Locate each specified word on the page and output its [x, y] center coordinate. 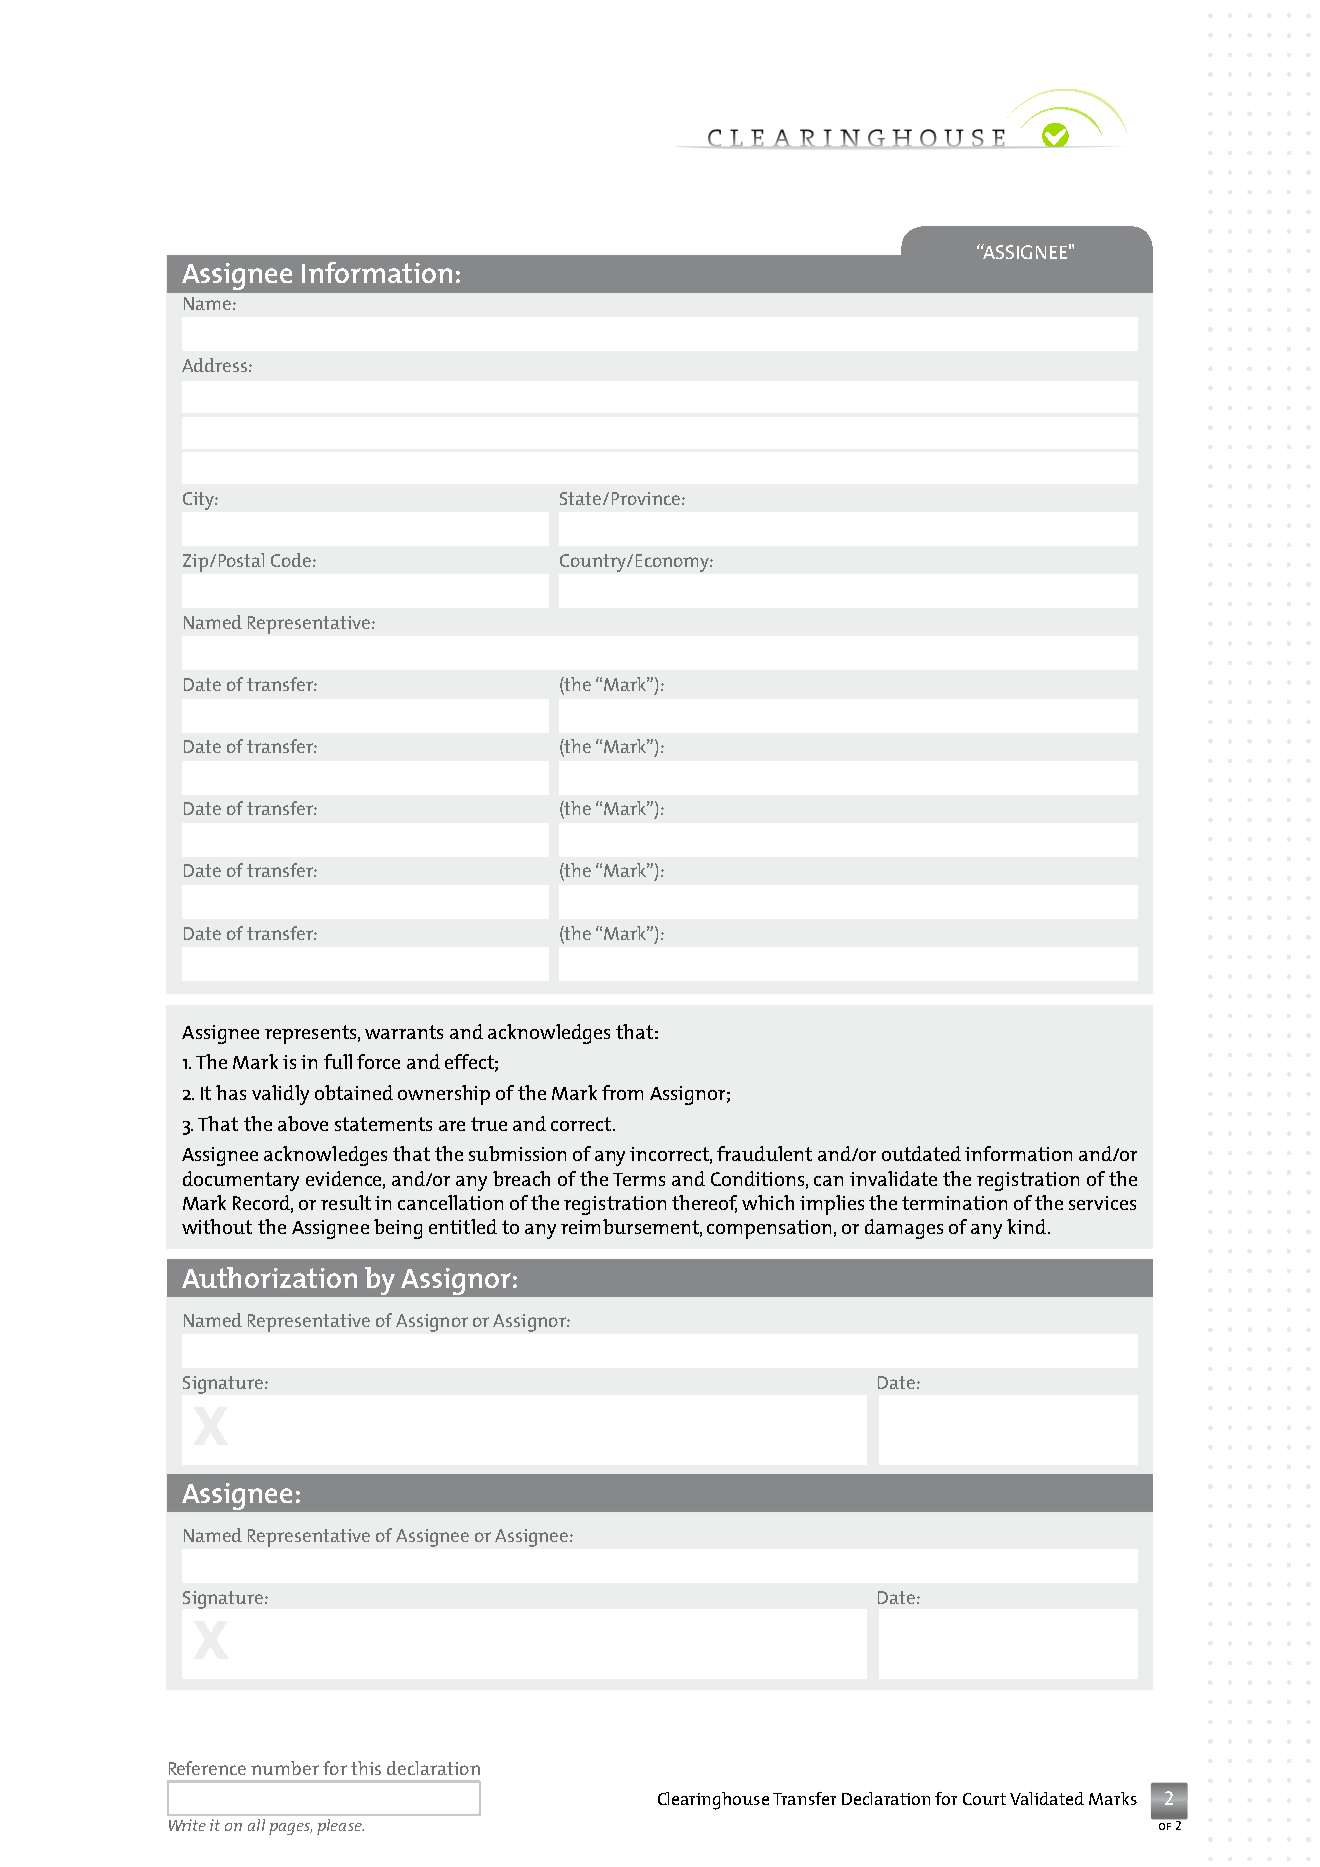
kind [1028, 1226]
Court [984, 1799]
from [622, 1092]
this [366, 1768]
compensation [769, 1229]
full [338, 1061]
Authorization [269, 1277]
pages [290, 1829]
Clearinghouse [713, 1801]
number [285, 1768]
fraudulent [764, 1153]
